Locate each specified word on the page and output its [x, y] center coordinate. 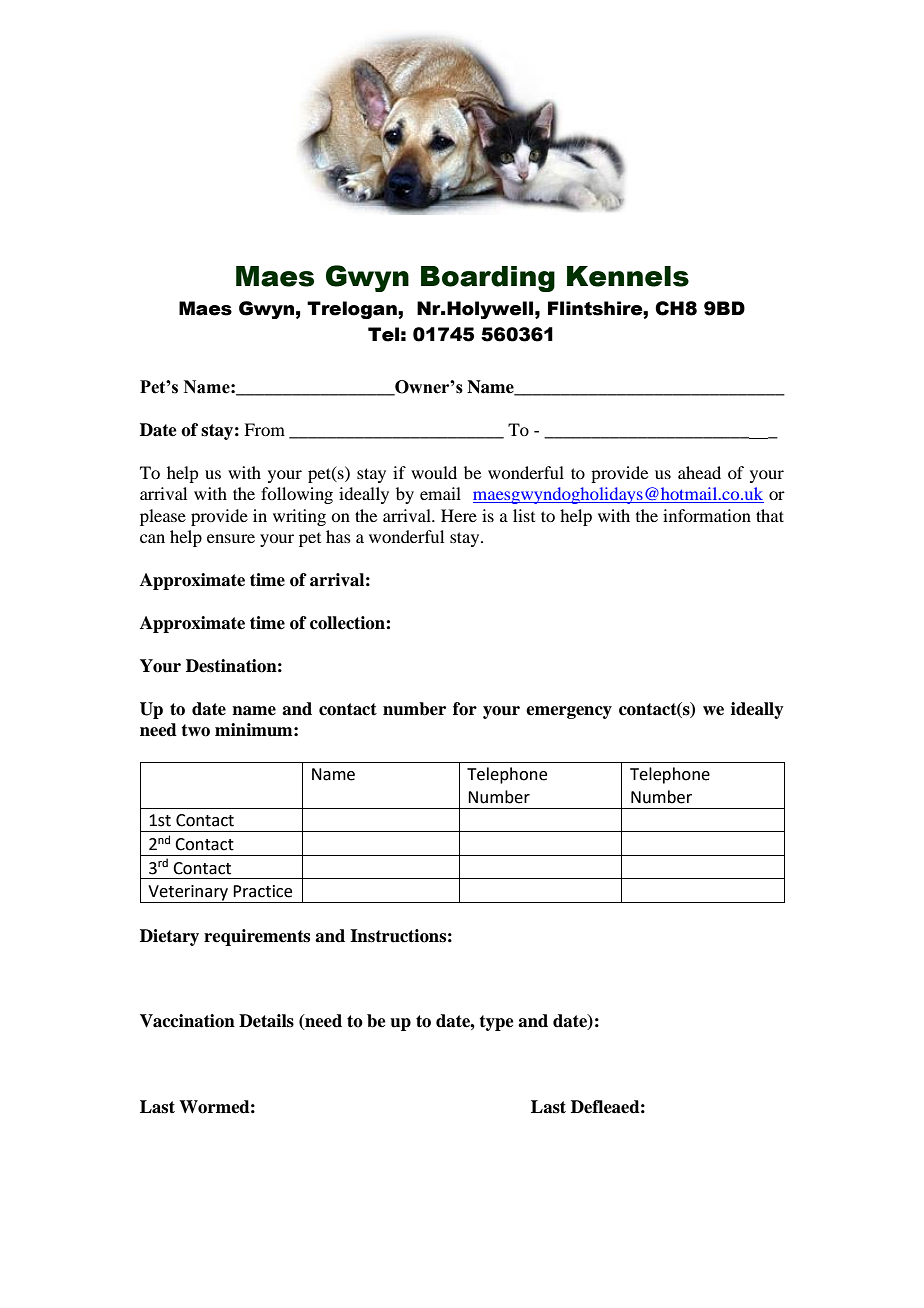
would [434, 472]
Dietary [169, 937]
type [496, 1023]
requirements [257, 937]
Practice [262, 891]
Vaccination [187, 1021]
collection [348, 623]
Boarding [488, 279]
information [707, 515]
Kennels [628, 276]
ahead [699, 472]
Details [266, 1021]
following [297, 495]
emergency [569, 712]
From [264, 429]
